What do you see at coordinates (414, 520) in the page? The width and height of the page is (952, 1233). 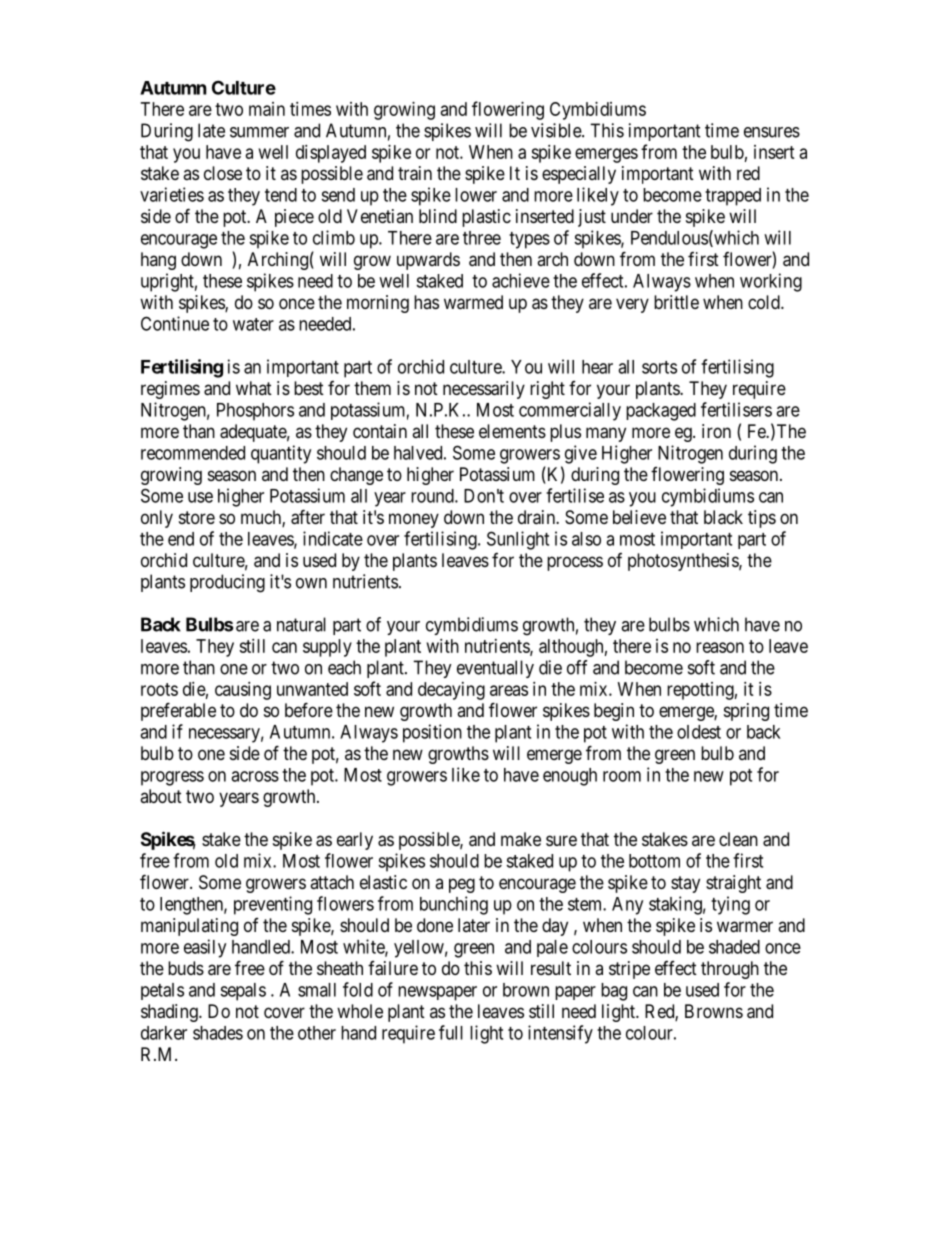 I see `money` at bounding box center [414, 520].
